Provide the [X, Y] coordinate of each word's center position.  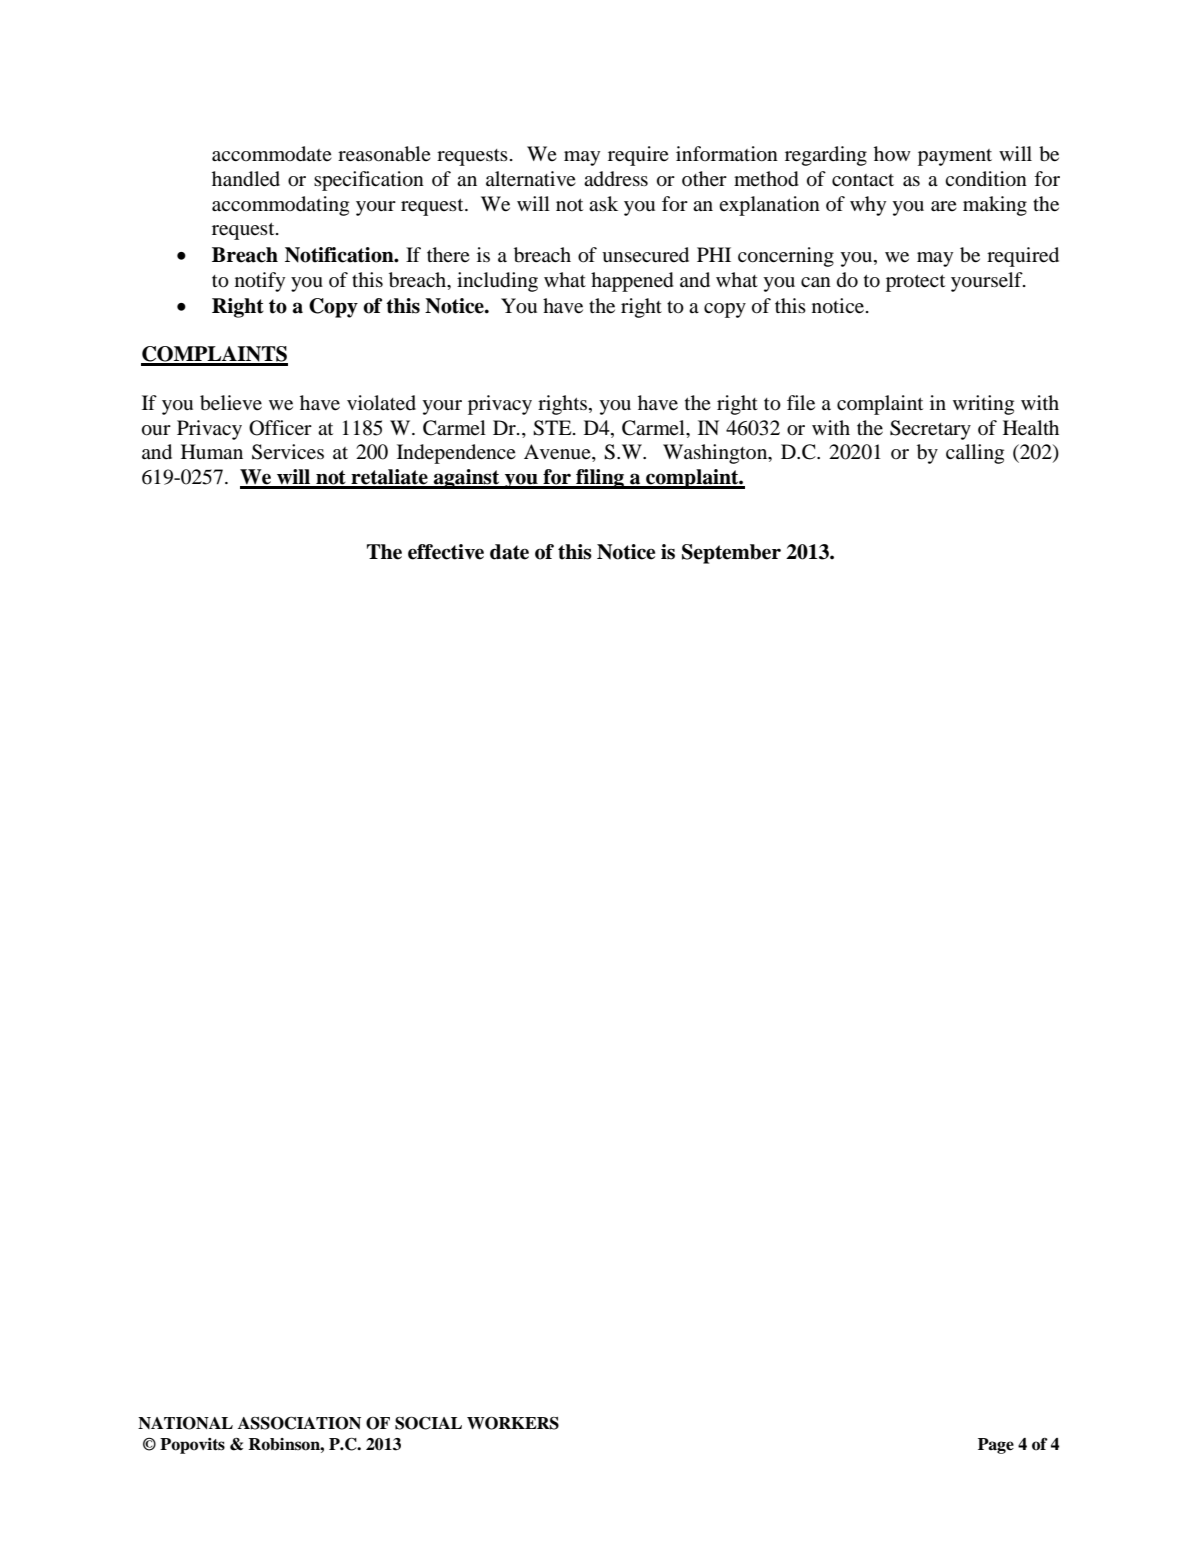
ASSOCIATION [299, 1423]
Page [996, 1446]
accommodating [280, 206]
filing [600, 479]
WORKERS [513, 1423]
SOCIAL [428, 1423]
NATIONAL [185, 1423]
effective [446, 552]
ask [603, 203]
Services [288, 452]
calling [975, 454]
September [731, 554]
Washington [716, 454]
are [944, 206]
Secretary [930, 430]
